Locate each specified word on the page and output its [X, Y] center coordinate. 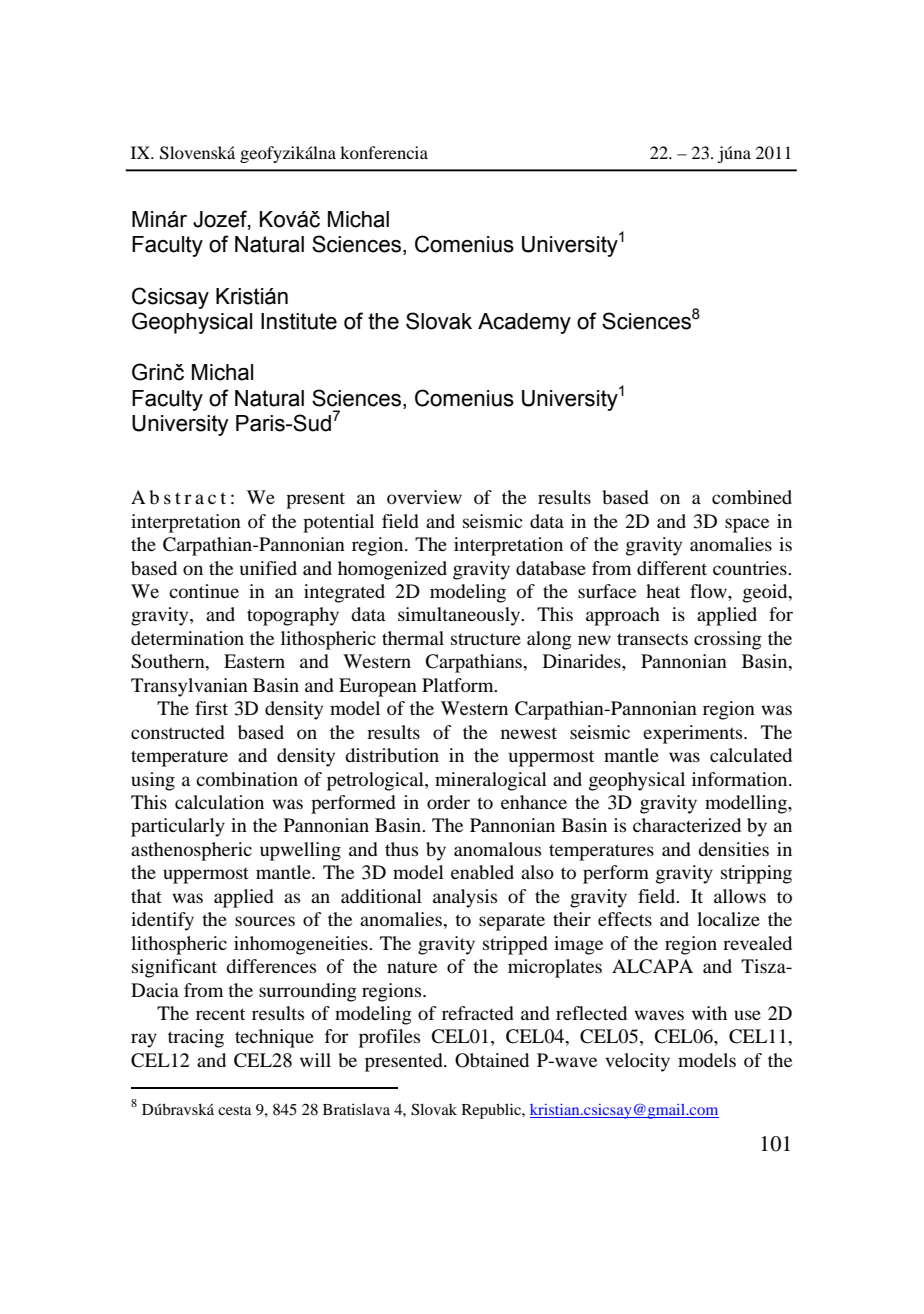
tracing [196, 1038]
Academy [524, 323]
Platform [459, 685]
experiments [694, 734]
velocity [637, 1062]
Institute [299, 321]
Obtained [492, 1060]
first [211, 708]
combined [752, 497]
